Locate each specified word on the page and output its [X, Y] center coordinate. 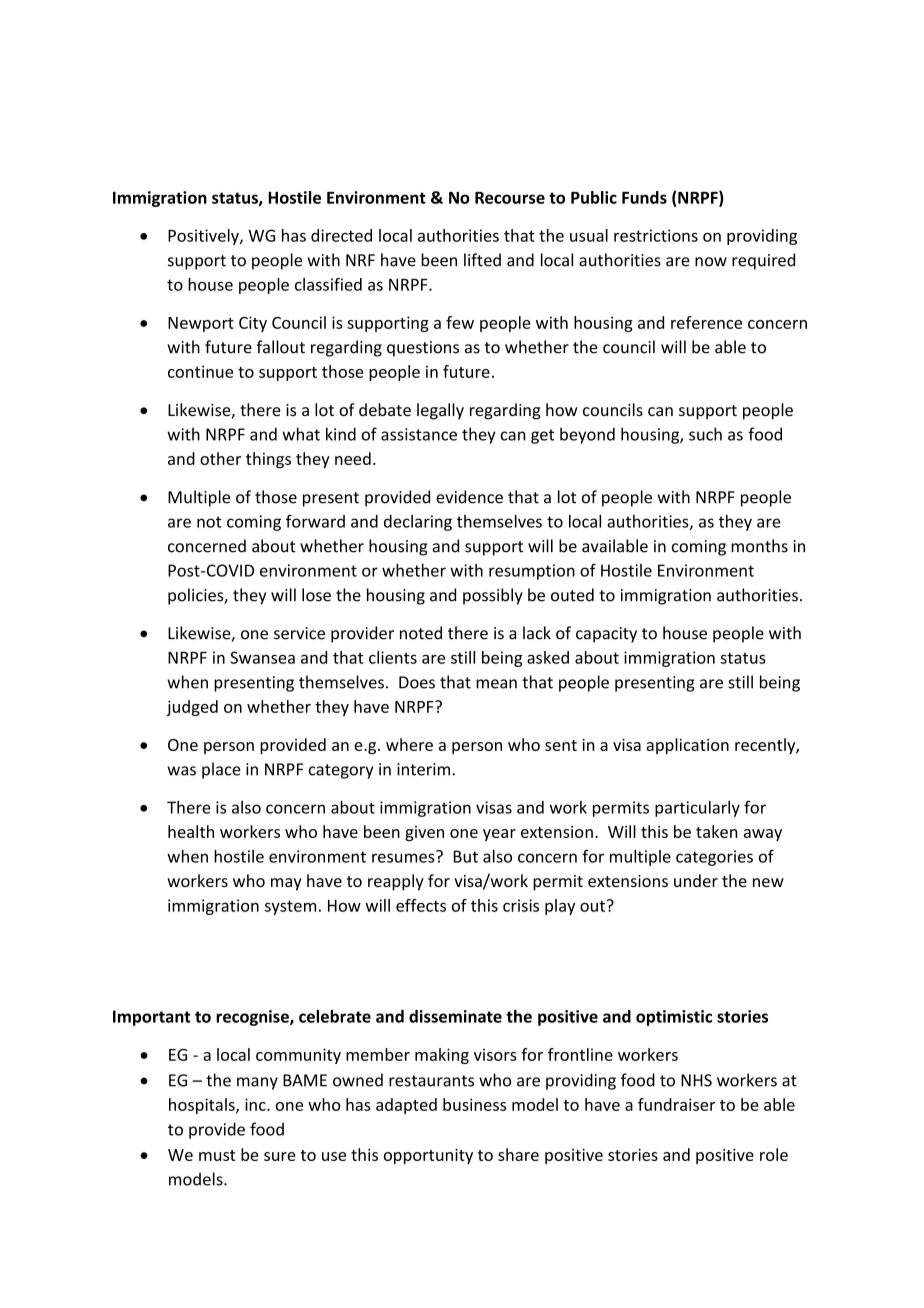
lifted [482, 260]
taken [716, 831]
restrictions [656, 235]
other [220, 458]
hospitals [203, 1106]
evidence [469, 497]
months [759, 546]
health [191, 831]
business [474, 1104]
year [499, 835]
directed [341, 235]
